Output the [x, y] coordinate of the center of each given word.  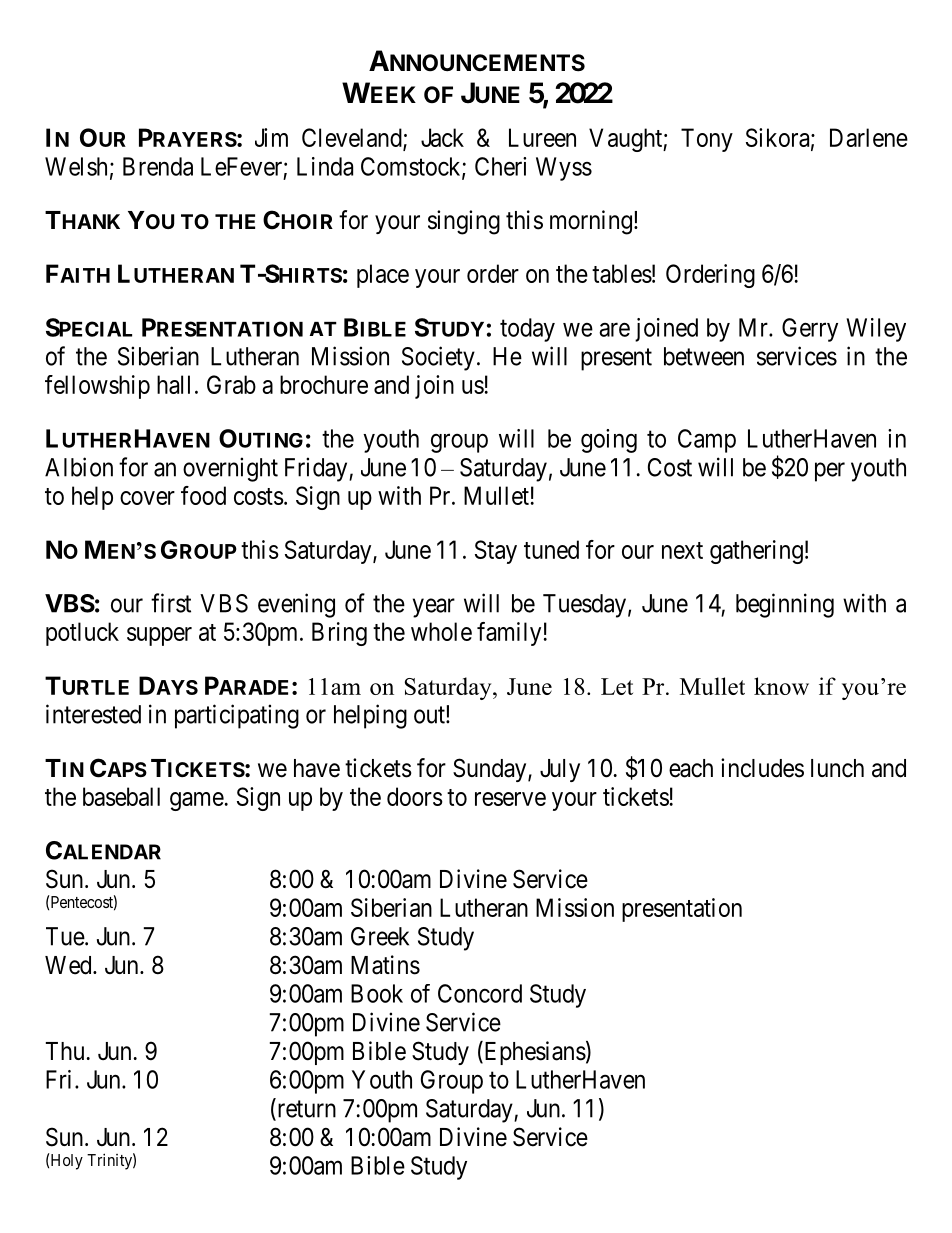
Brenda [158, 166]
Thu [65, 1051]
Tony [707, 140]
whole [441, 631]
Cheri [500, 166]
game [197, 801]
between [704, 356]
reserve [510, 799]
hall [173, 384]
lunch [837, 768]
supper [159, 636]
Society [438, 358]
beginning [785, 605]
